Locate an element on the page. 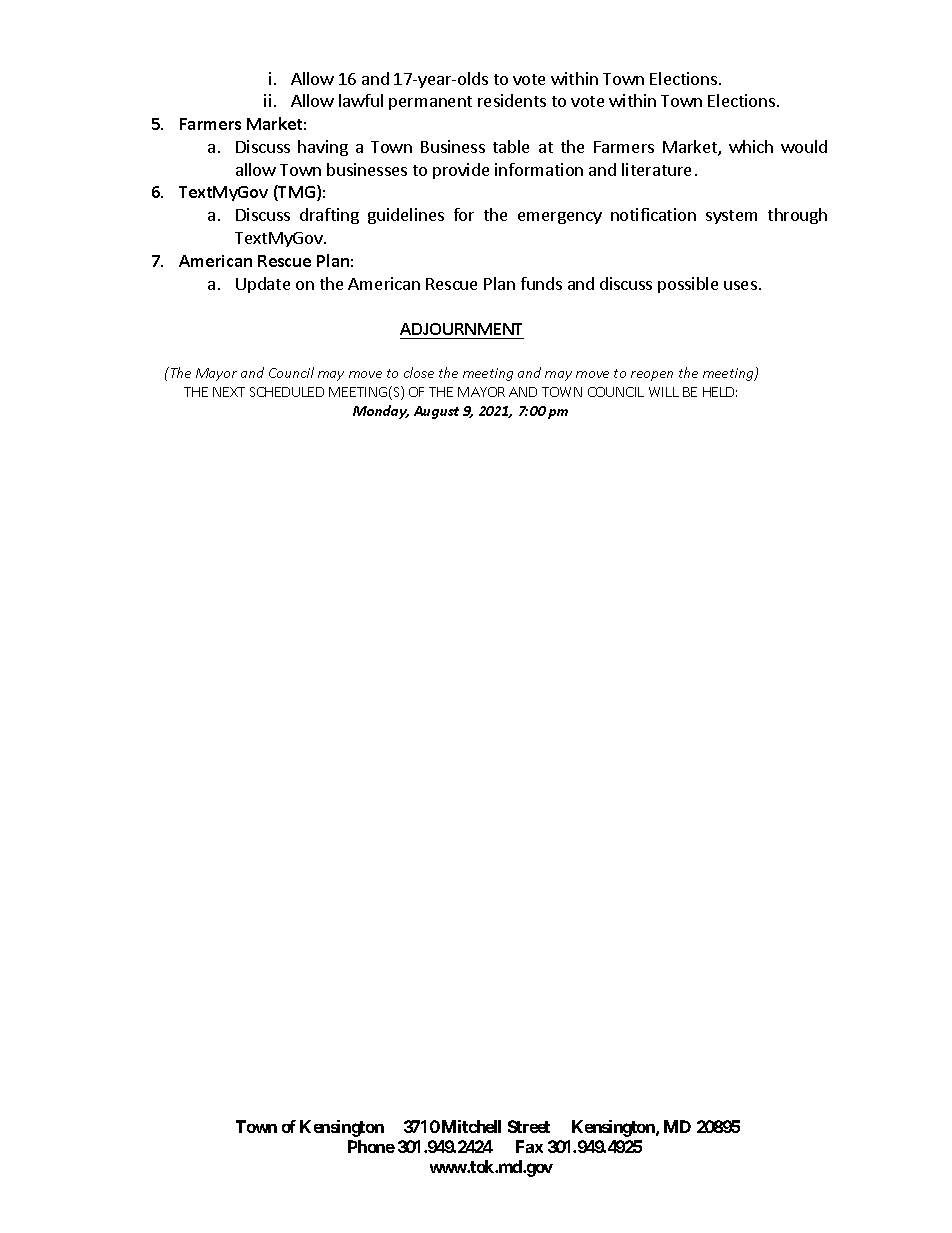 This image has height=1233, width=952. WILL is located at coordinates (664, 392).
